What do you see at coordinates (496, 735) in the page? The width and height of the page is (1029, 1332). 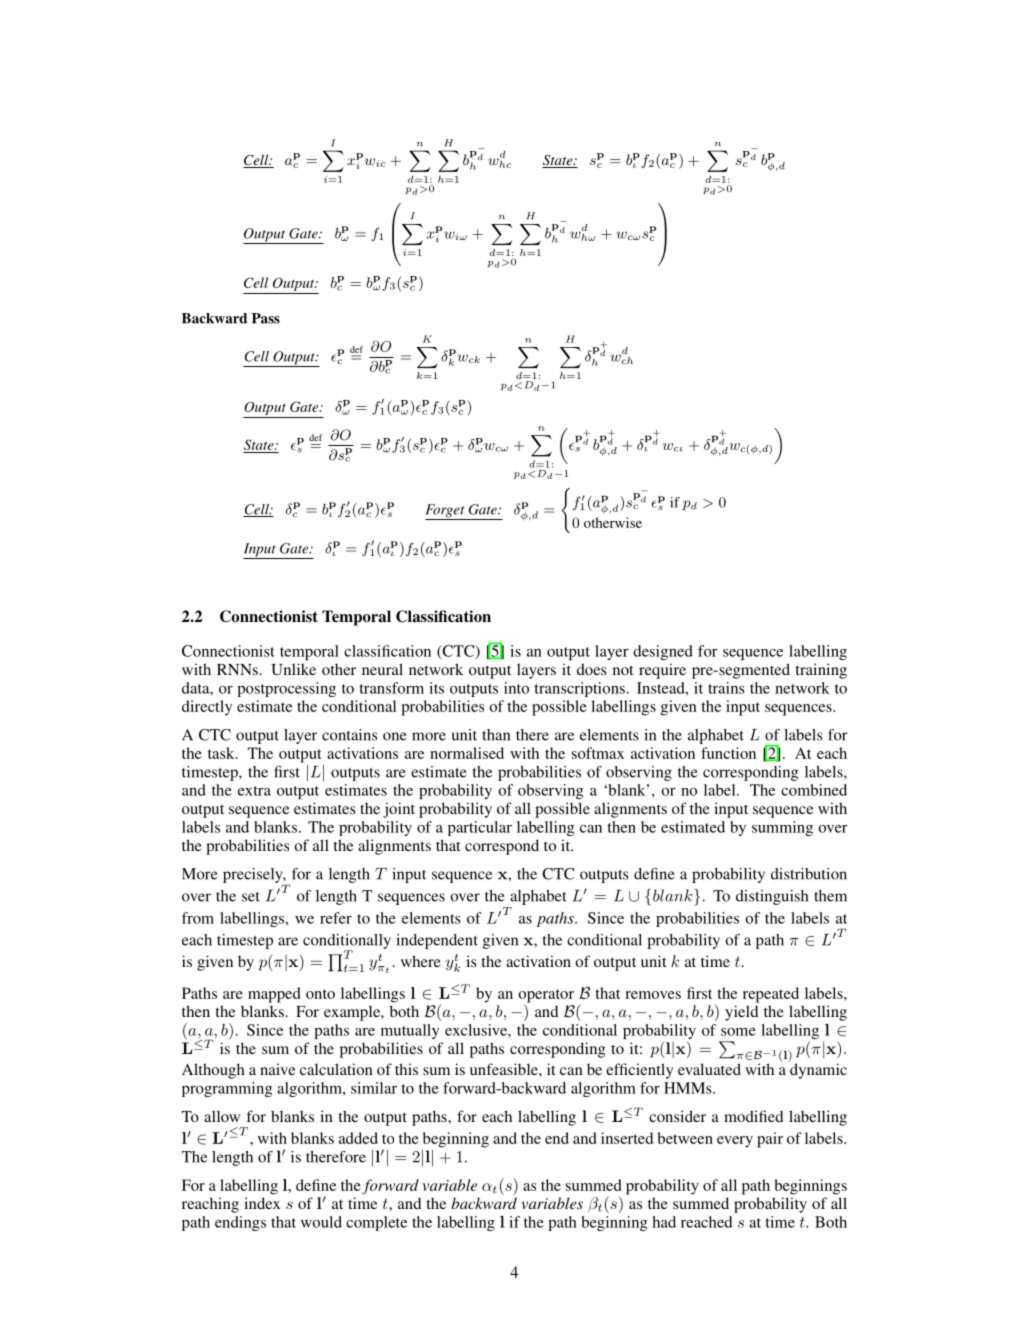 I see `than` at bounding box center [496, 735].
